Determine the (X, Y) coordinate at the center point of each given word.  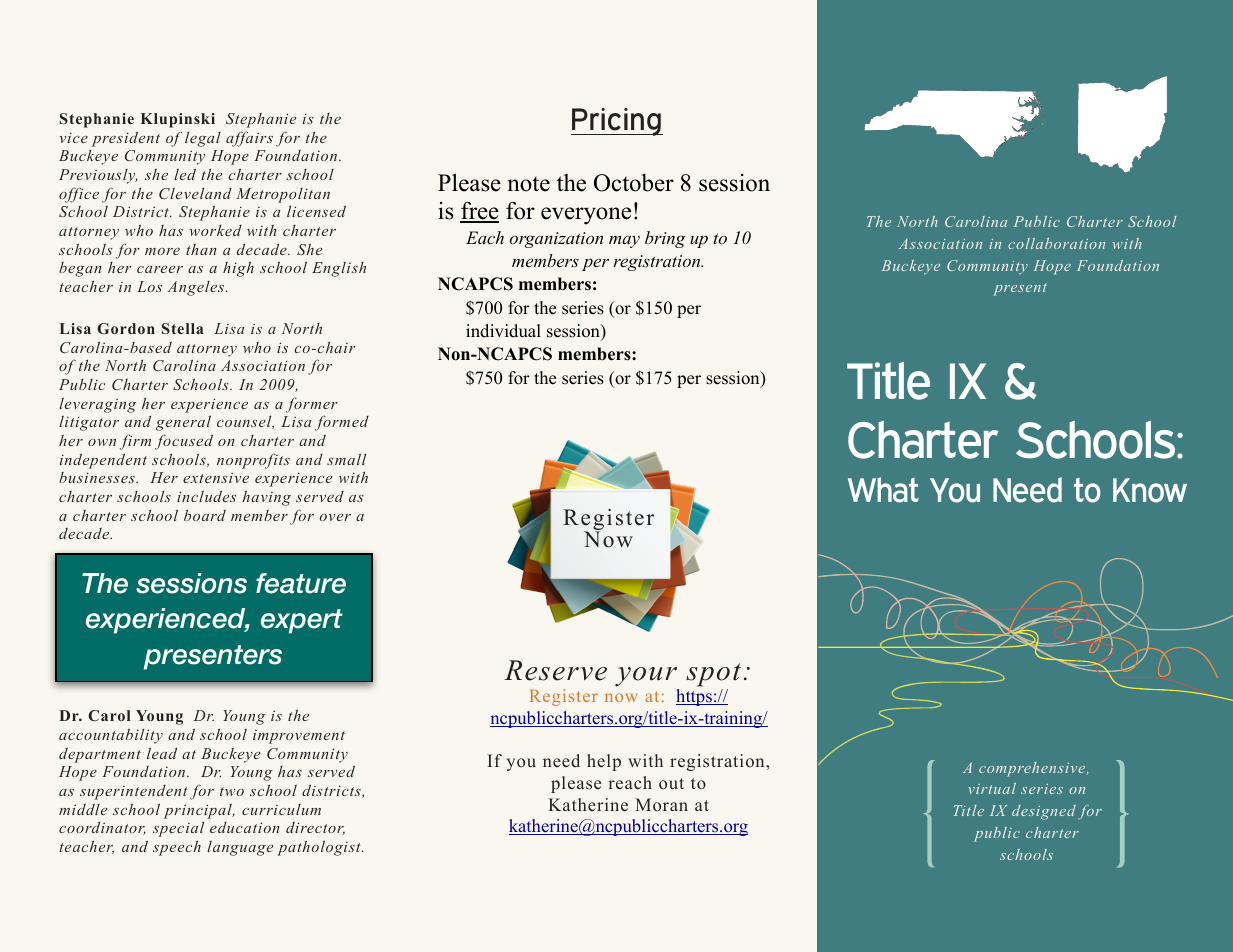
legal (203, 139)
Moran (661, 804)
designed (1044, 812)
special (178, 829)
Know (1150, 490)
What (883, 490)
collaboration (1056, 243)
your (646, 677)
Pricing (617, 122)
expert (302, 621)
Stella (183, 328)
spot (713, 675)
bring (665, 239)
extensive (216, 478)
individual (503, 331)
